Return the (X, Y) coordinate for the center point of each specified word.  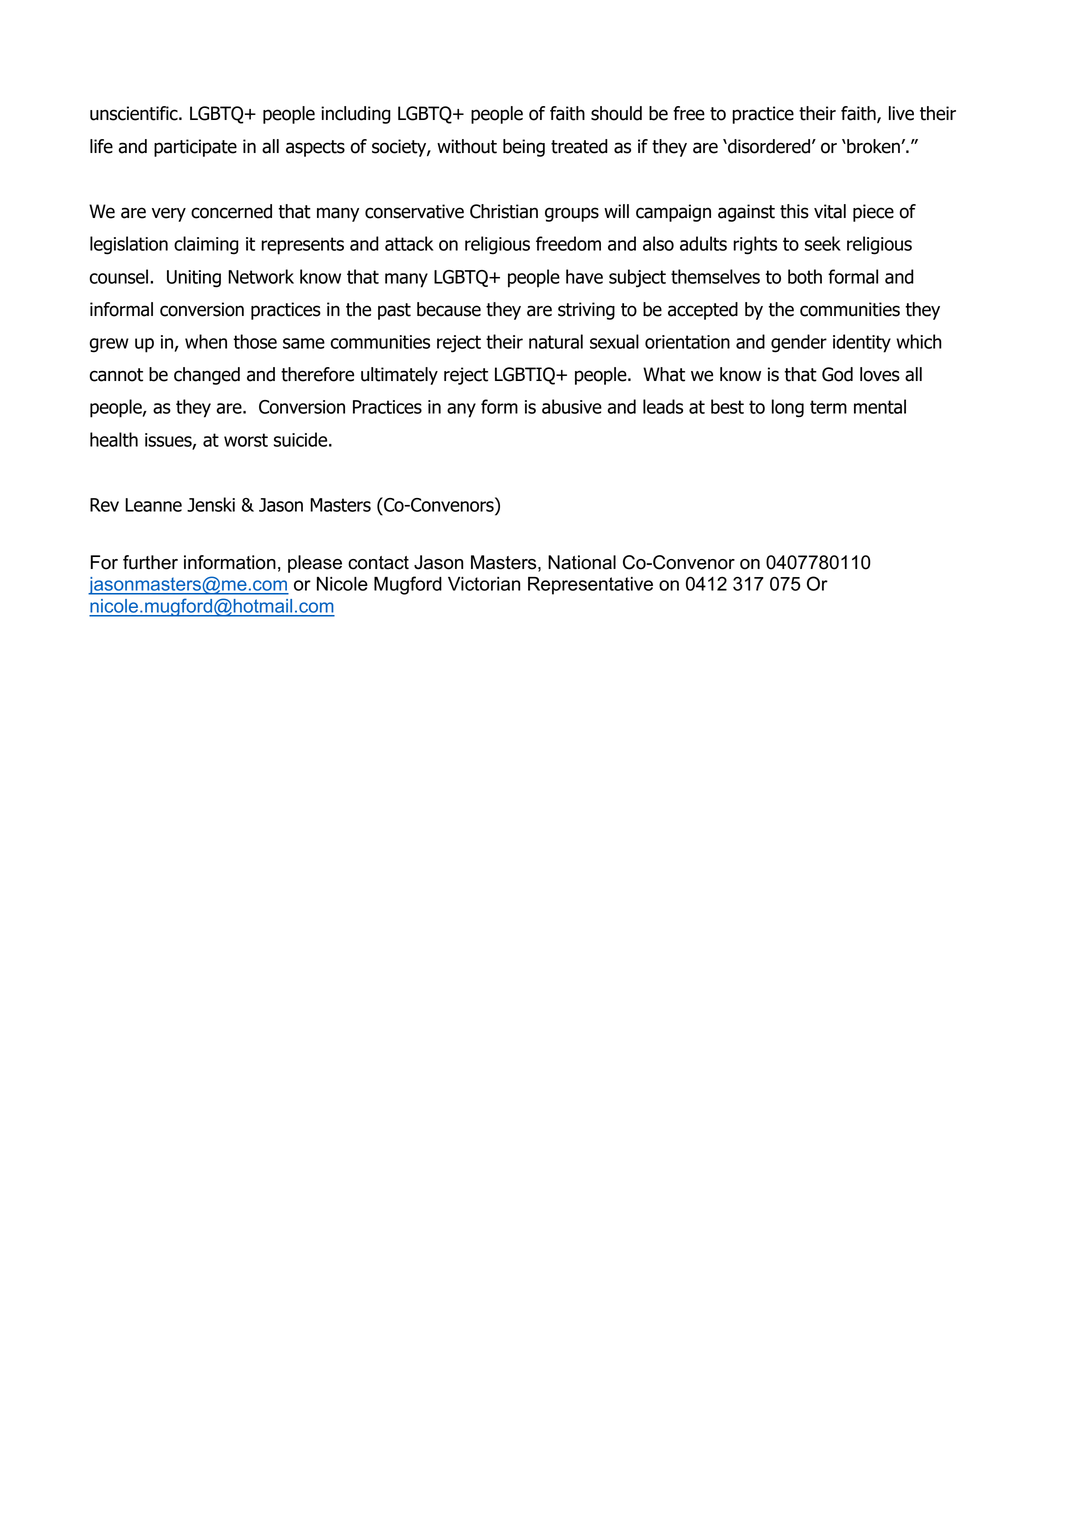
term (828, 407)
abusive (572, 406)
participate (195, 148)
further (150, 562)
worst (246, 440)
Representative (590, 586)
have (584, 276)
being (524, 148)
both (805, 276)
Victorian (484, 584)
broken (873, 146)
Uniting (194, 279)
